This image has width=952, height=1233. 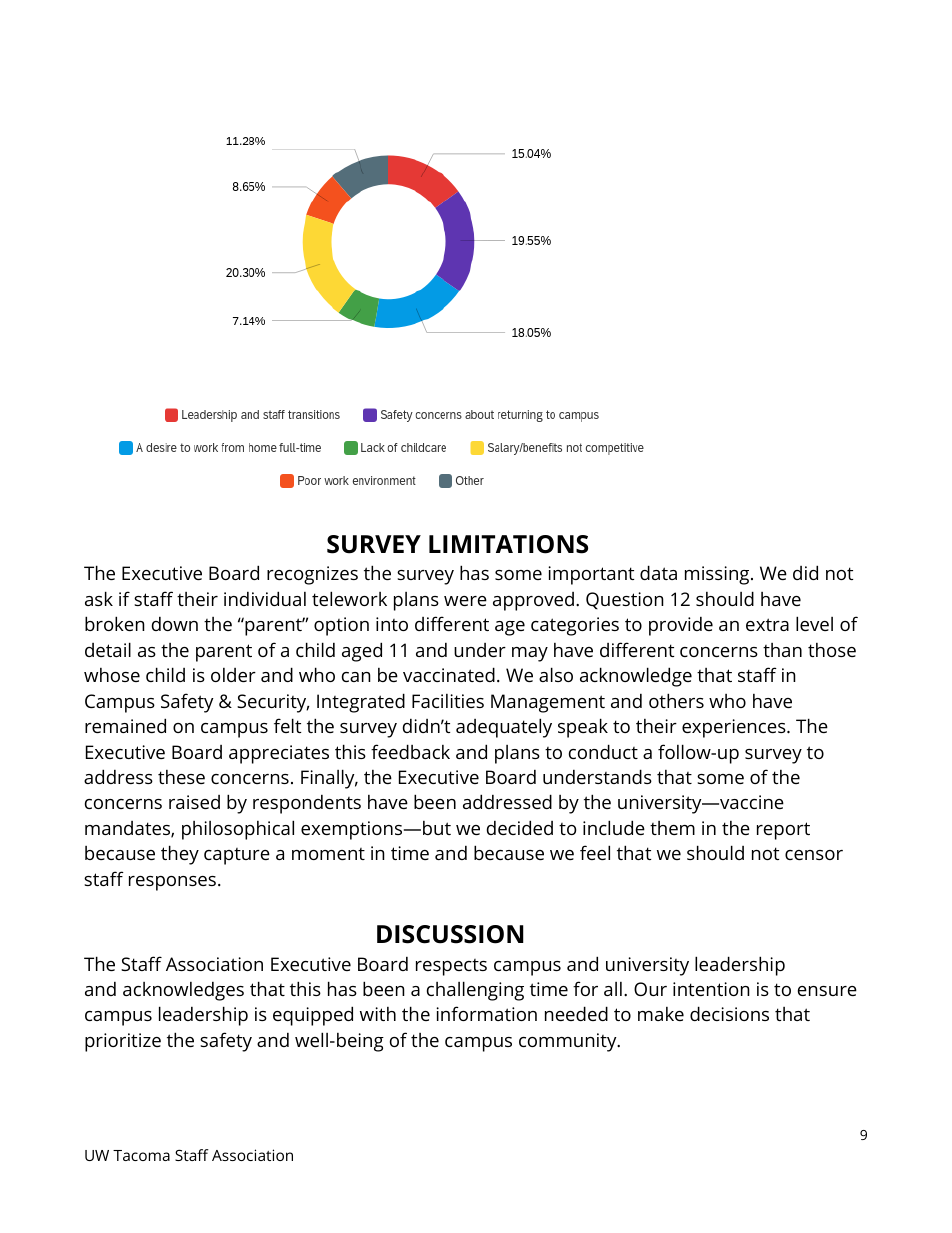 What do you see at coordinates (125, 725) in the image?
I see `remained` at bounding box center [125, 725].
